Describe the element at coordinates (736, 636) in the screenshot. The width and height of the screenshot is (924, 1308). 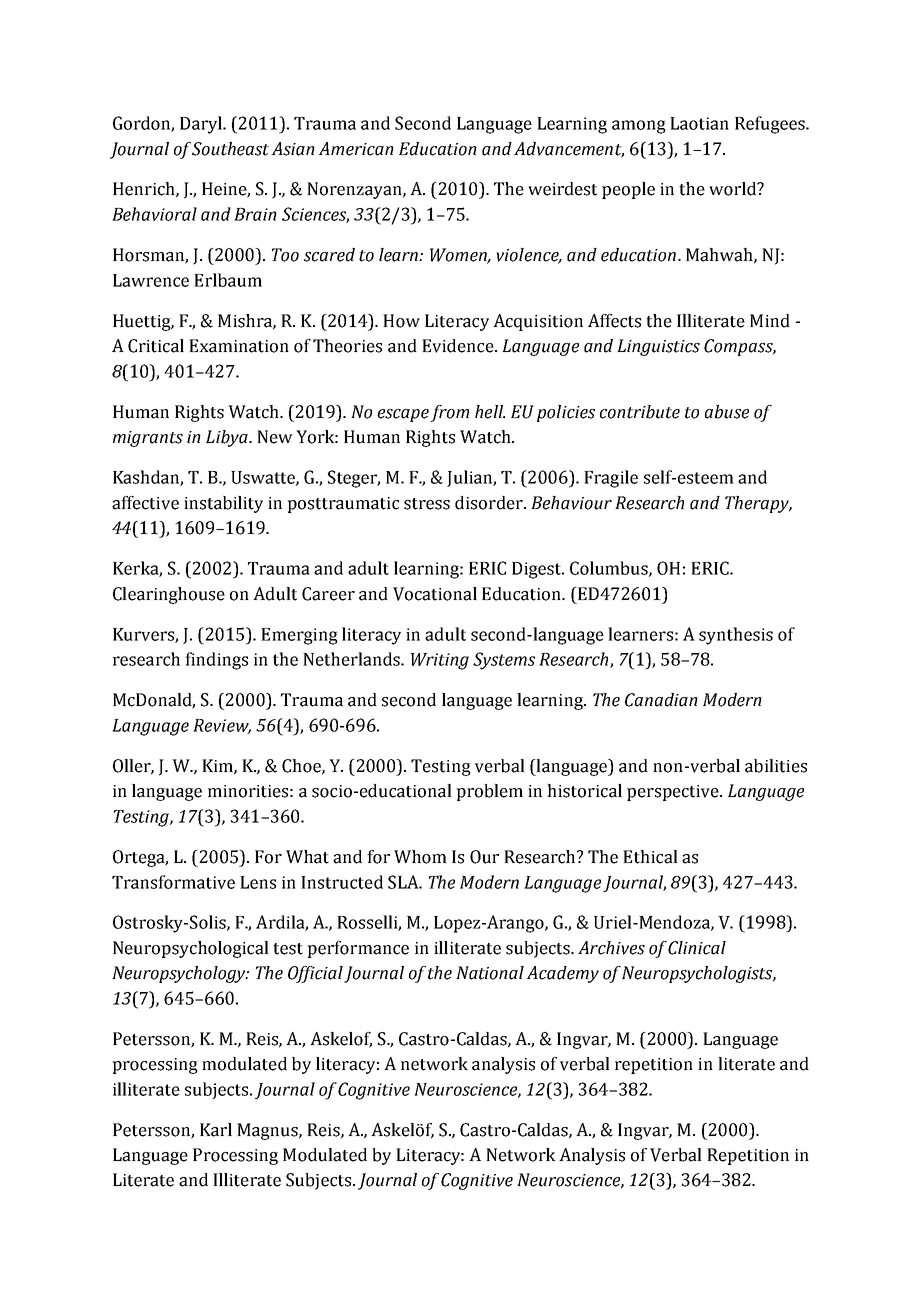
I see `synthesis` at that location.
